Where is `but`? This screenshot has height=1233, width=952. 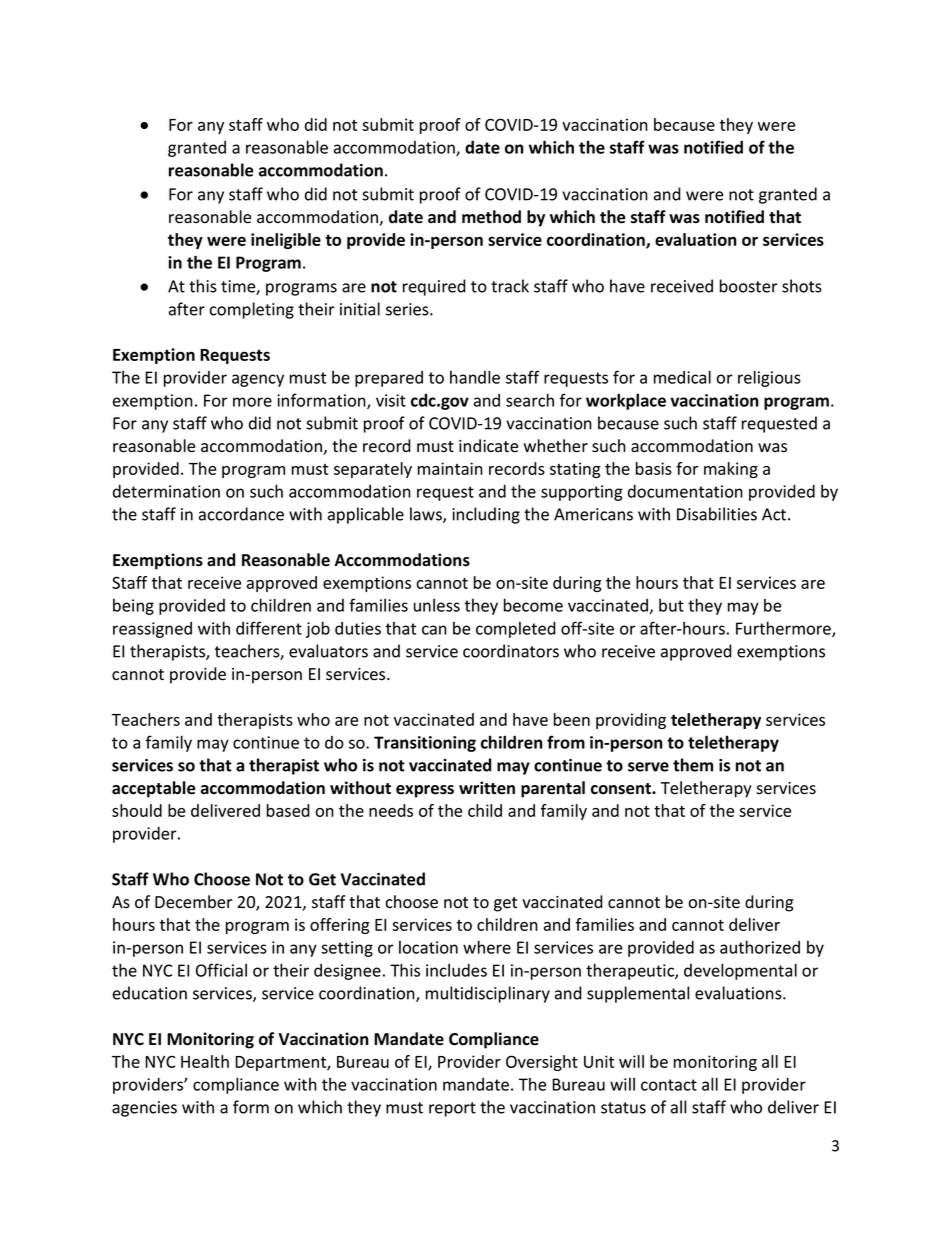
but is located at coordinates (671, 605).
